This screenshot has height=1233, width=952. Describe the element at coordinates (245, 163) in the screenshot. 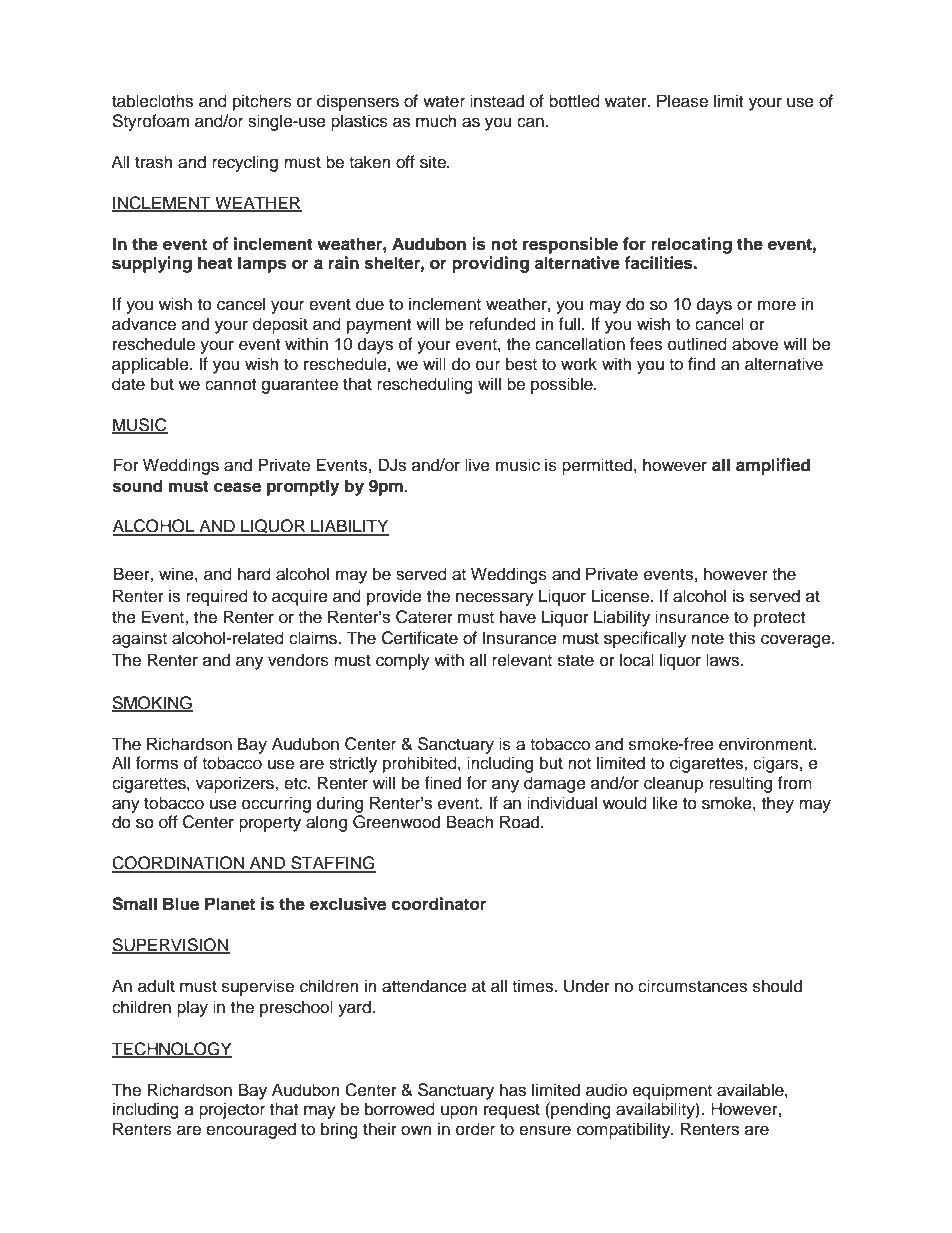

I see `recycling` at that location.
